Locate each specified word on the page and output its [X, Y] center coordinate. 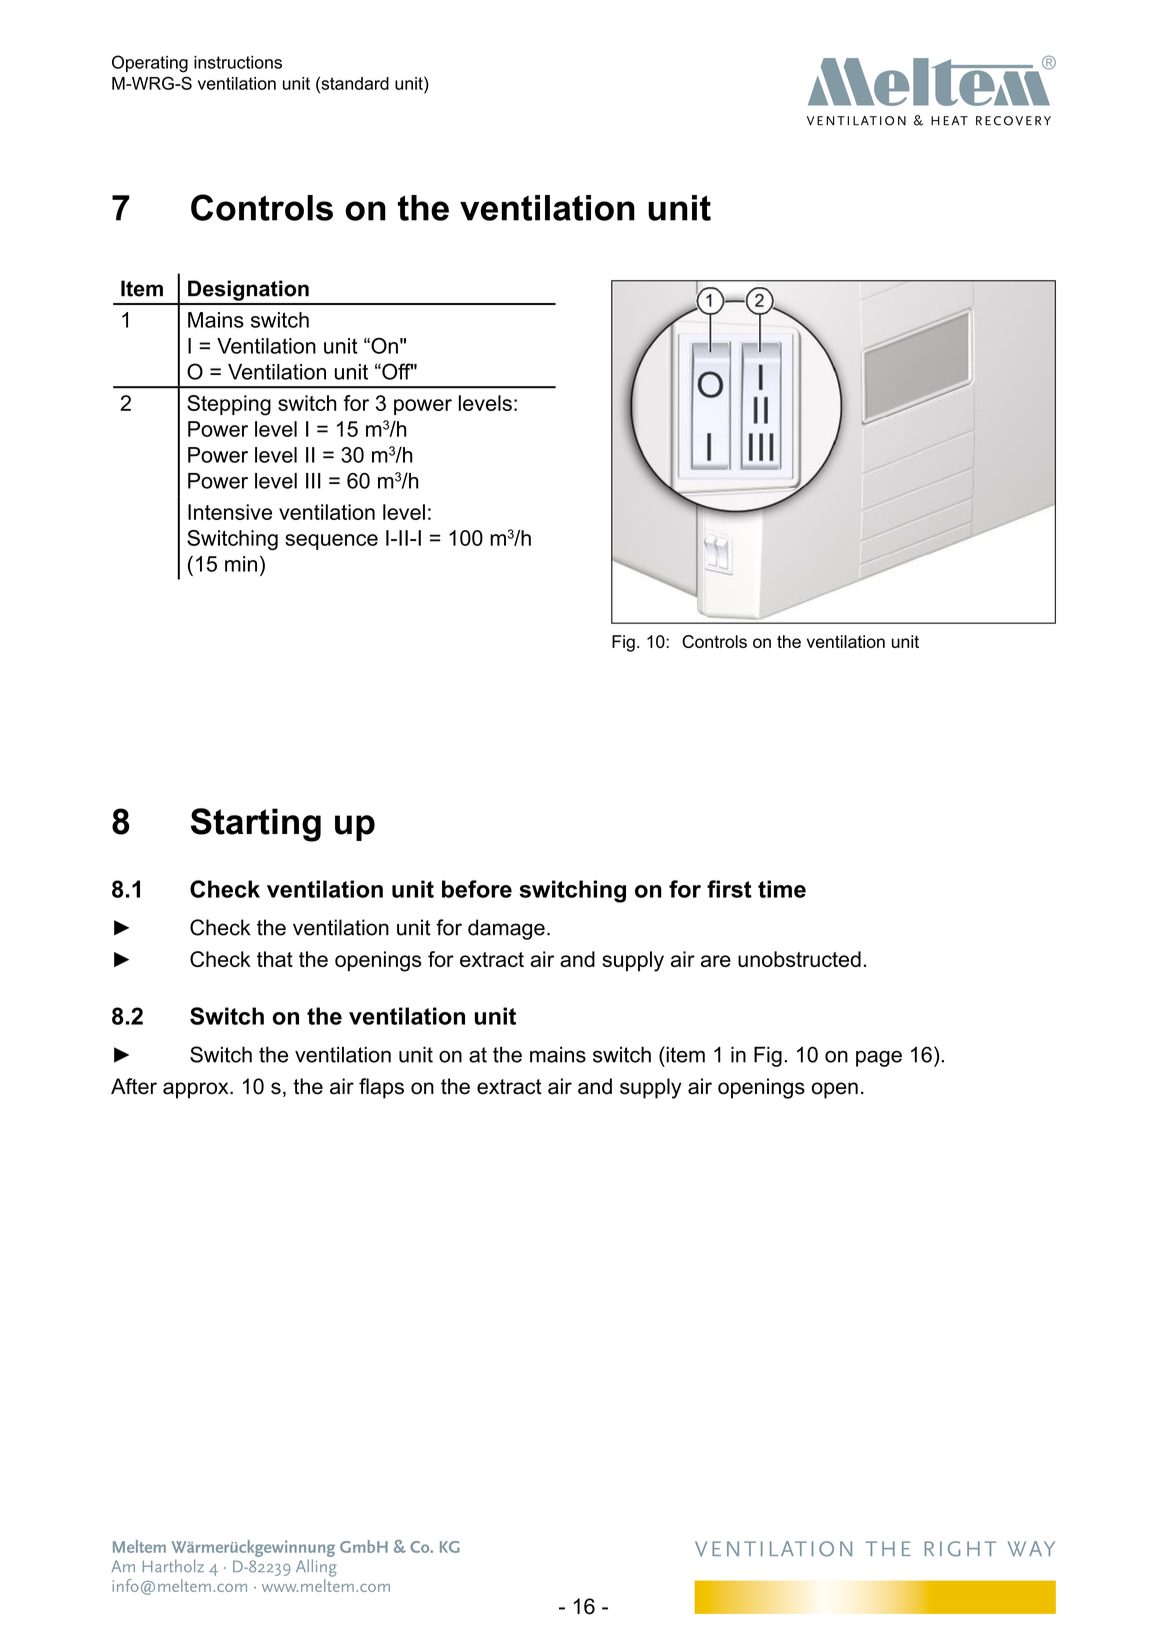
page [879, 1058]
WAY [1031, 1549]
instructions [238, 62]
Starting [256, 825]
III [313, 481]
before [477, 889]
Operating [150, 64]
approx [197, 1090]
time [782, 889]
